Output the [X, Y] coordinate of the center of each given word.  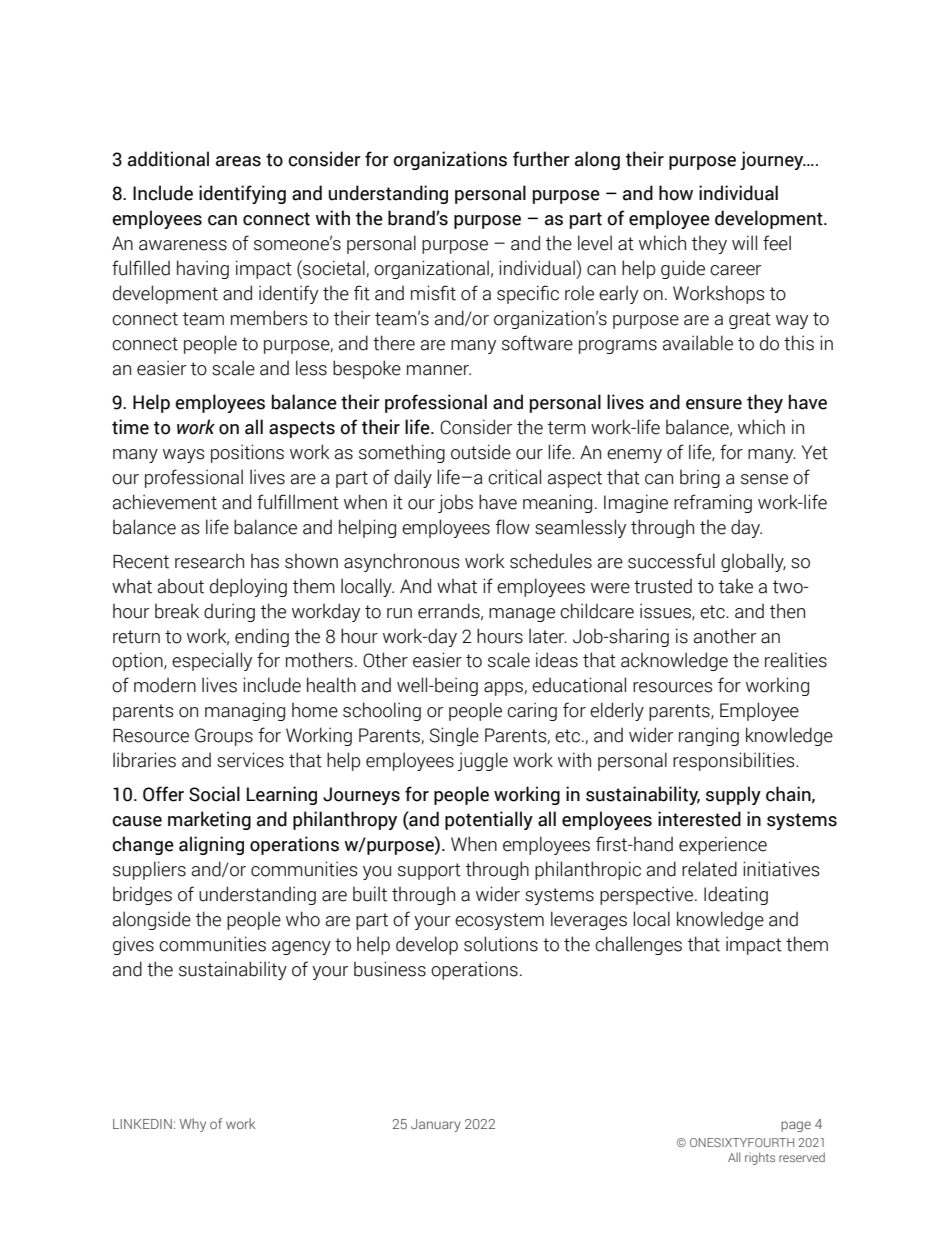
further [541, 159]
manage [522, 615]
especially [212, 661]
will [744, 242]
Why [193, 1125]
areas [238, 161]
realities [796, 660]
